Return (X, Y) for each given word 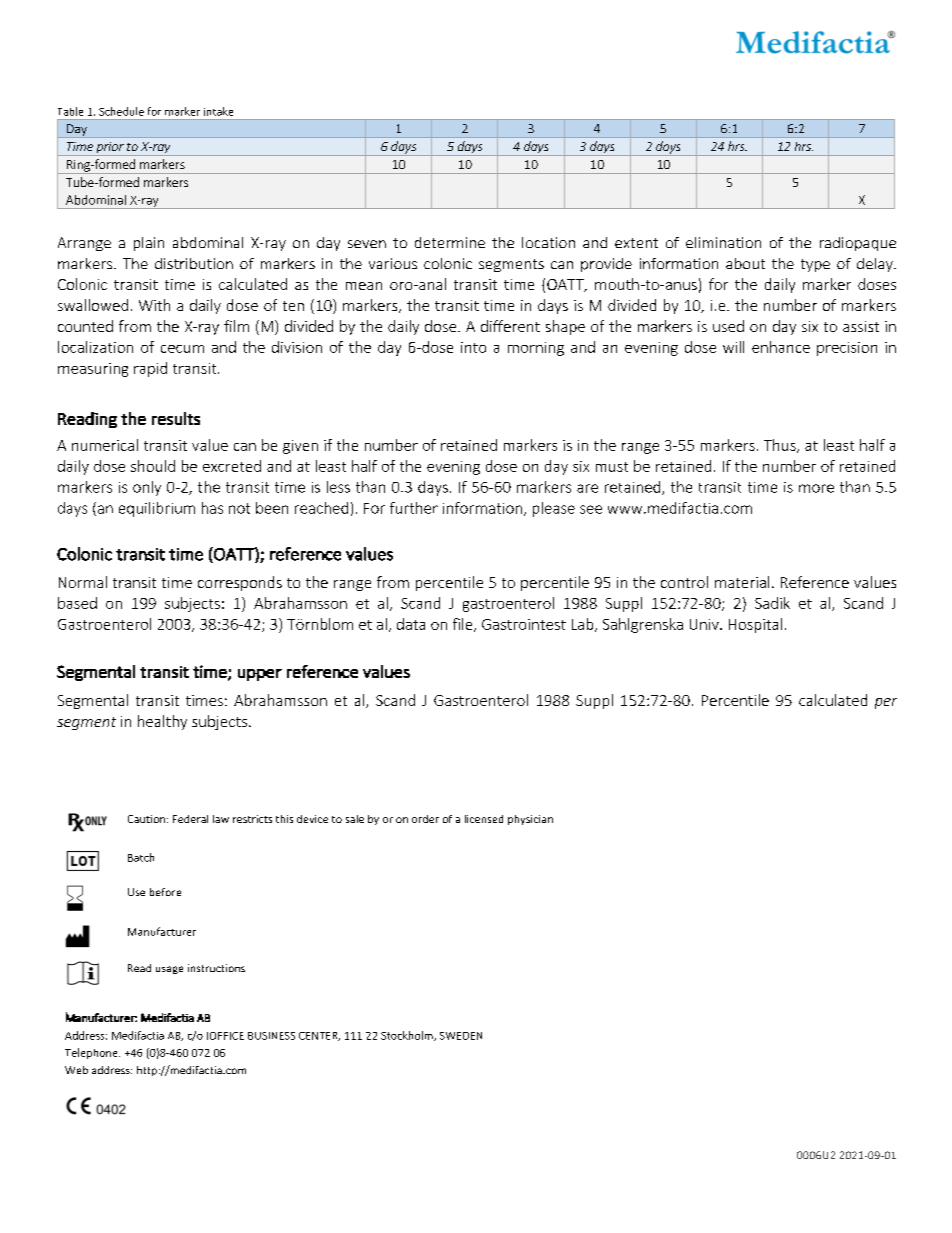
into (473, 347)
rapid (150, 369)
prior (110, 149)
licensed (484, 819)
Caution (146, 819)
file (464, 625)
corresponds (240, 583)
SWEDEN (461, 1036)
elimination (723, 242)
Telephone (92, 1053)
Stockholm (408, 1036)
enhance (781, 347)
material (742, 582)
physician (530, 820)
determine (450, 242)
